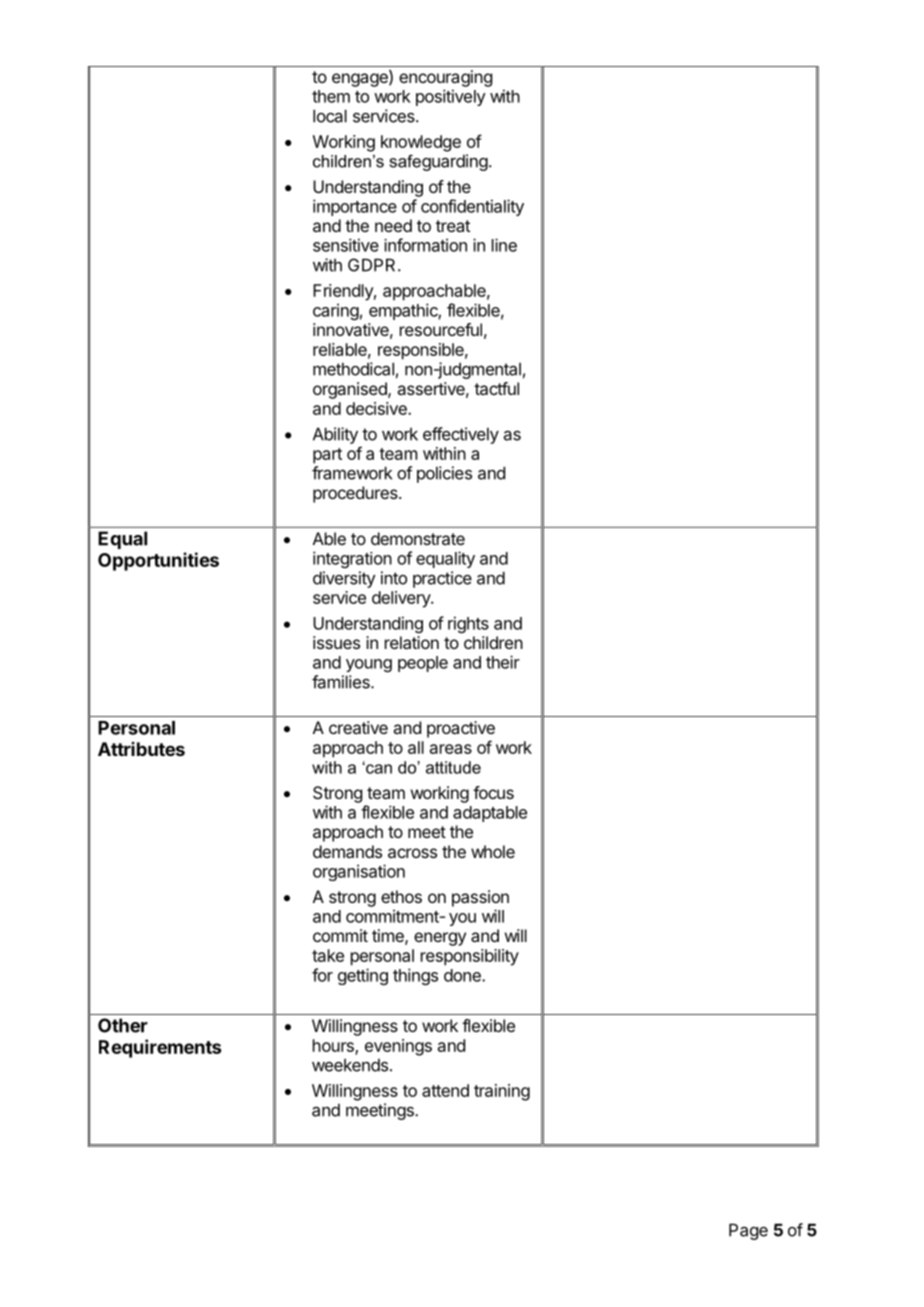  What do you see at coordinates (423, 664) in the image?
I see `people` at bounding box center [423, 664].
